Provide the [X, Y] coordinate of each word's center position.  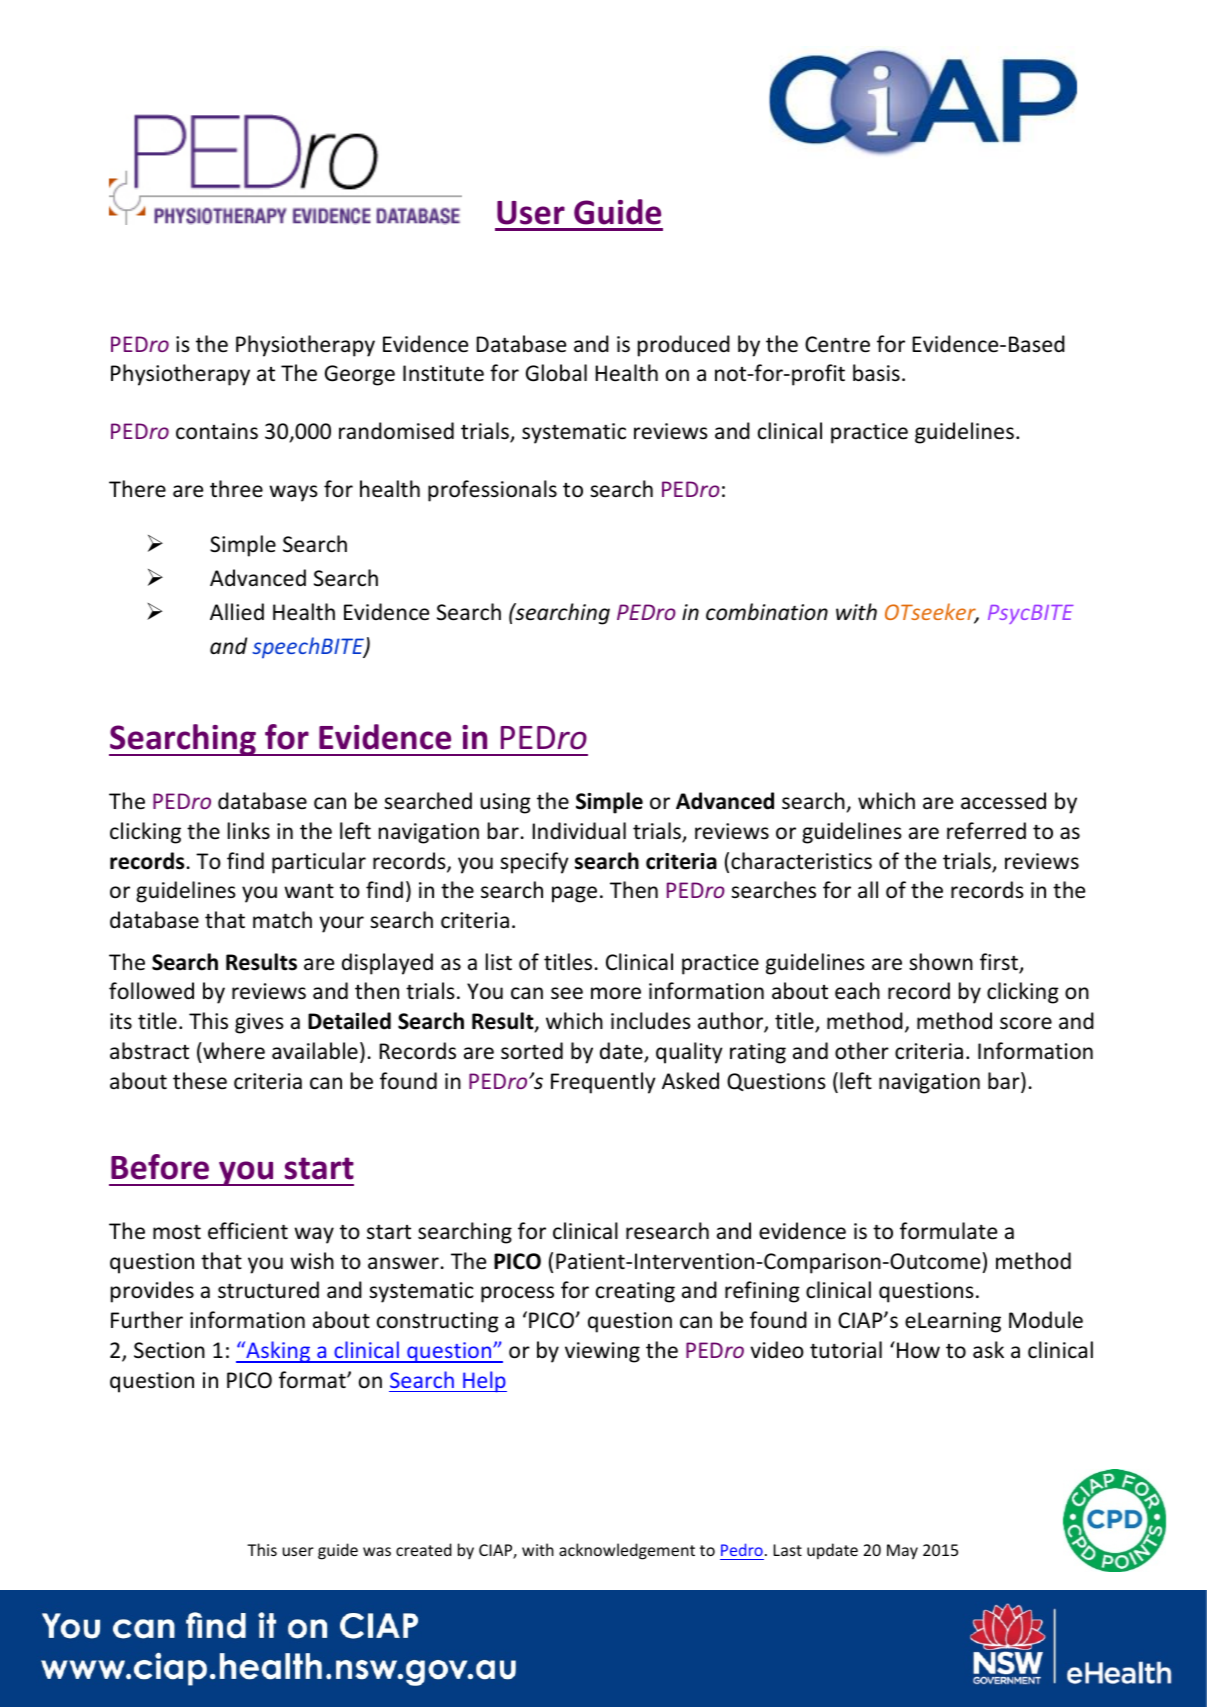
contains [217, 431]
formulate [948, 1231]
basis [876, 373]
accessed [1003, 801]
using [505, 803]
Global [556, 373]
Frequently [603, 1083]
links [249, 830]
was [377, 1551]
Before [160, 1167]
